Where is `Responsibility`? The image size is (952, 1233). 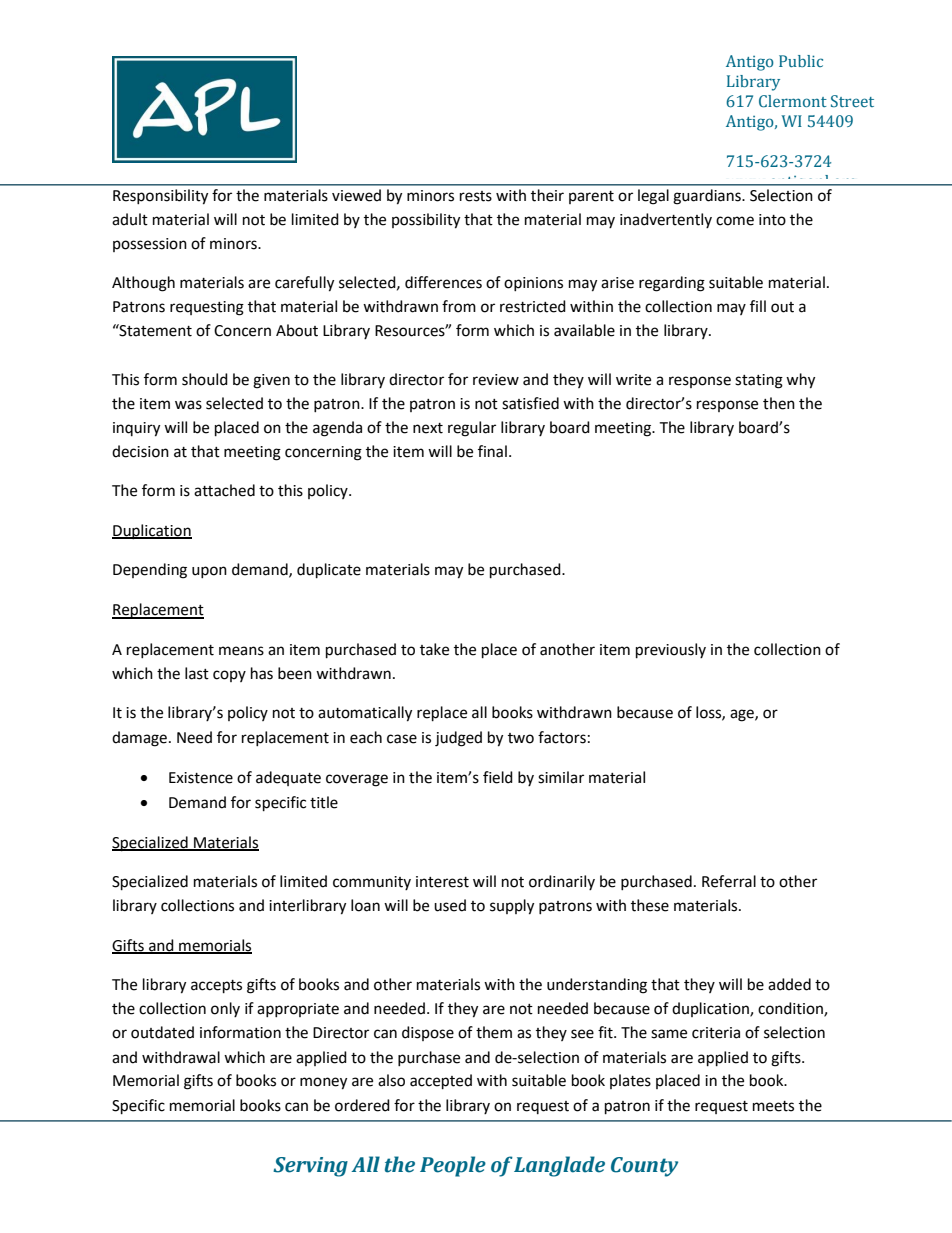
Responsibility is located at coordinates (160, 197).
